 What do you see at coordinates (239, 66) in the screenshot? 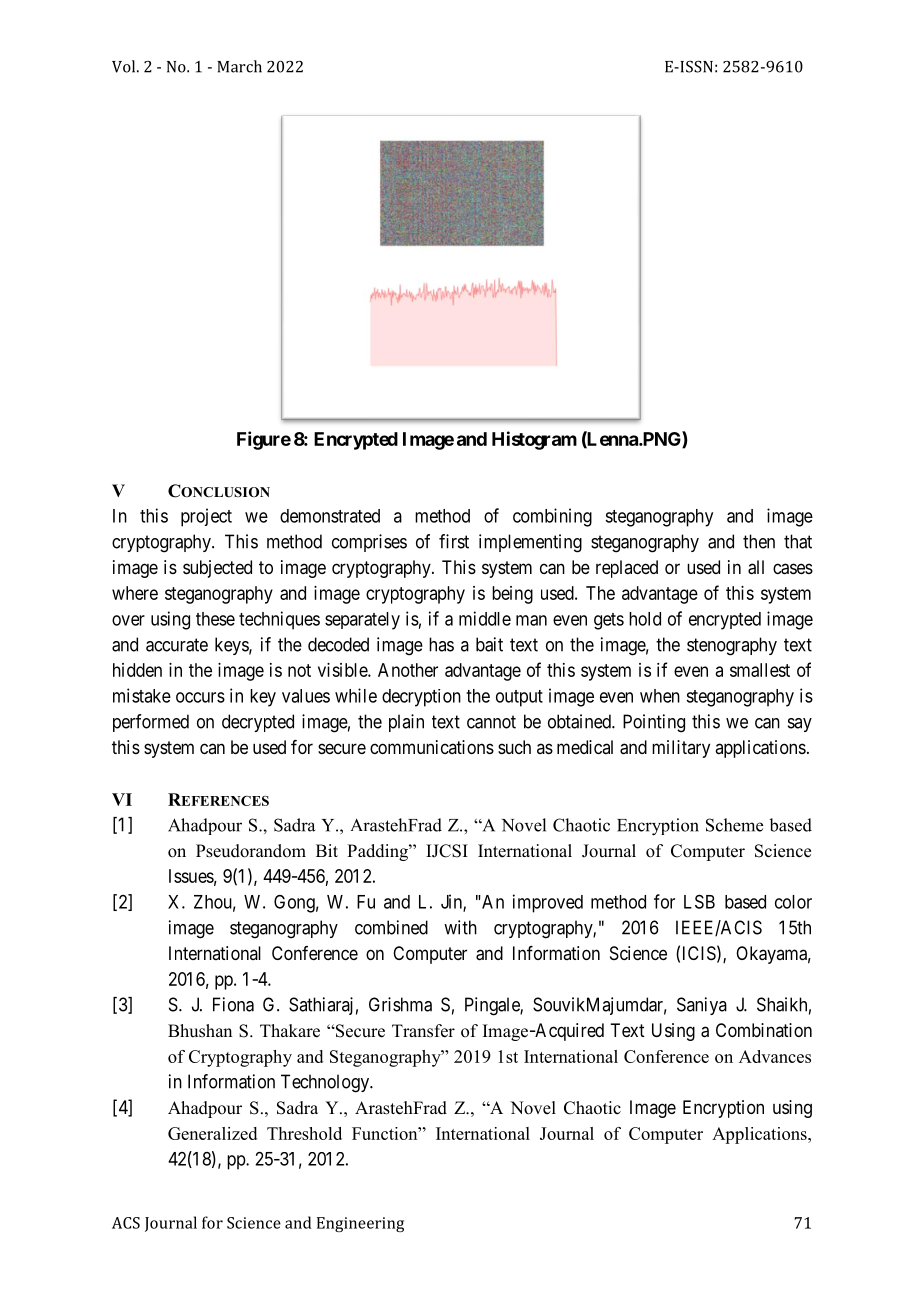
I see `March` at bounding box center [239, 66].
